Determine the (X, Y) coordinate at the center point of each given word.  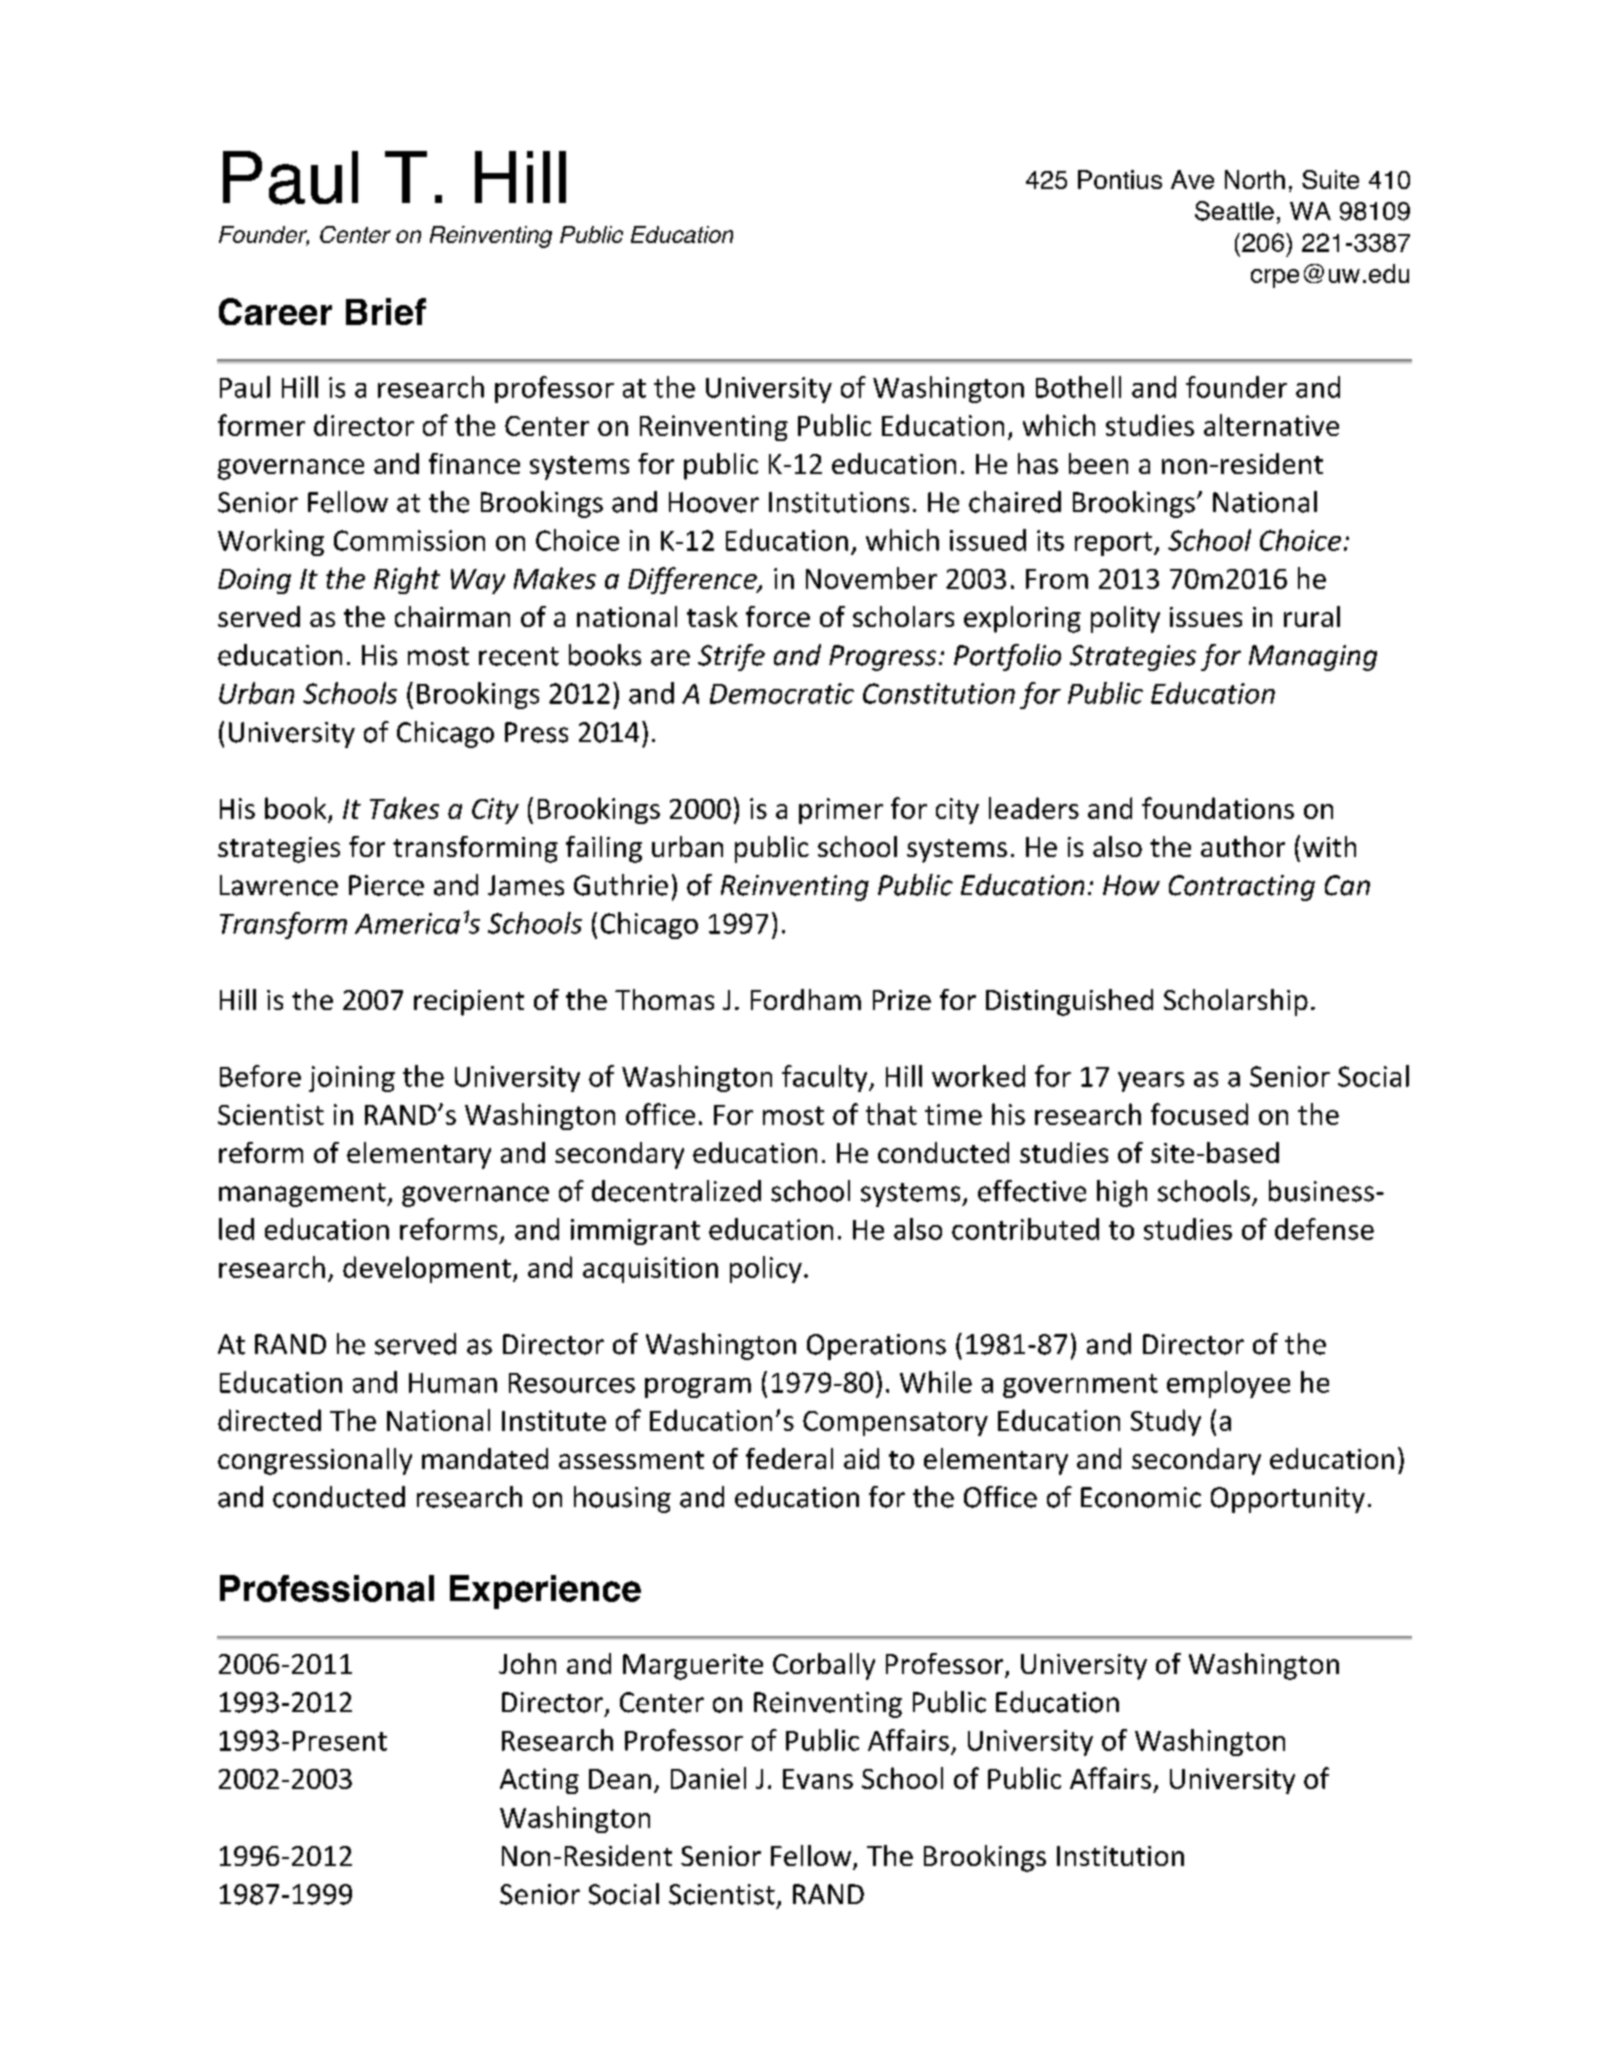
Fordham (806, 999)
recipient (469, 1003)
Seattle (1234, 211)
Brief (386, 311)
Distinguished (1069, 1002)
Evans (818, 1779)
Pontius (1120, 179)
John (527, 1663)
